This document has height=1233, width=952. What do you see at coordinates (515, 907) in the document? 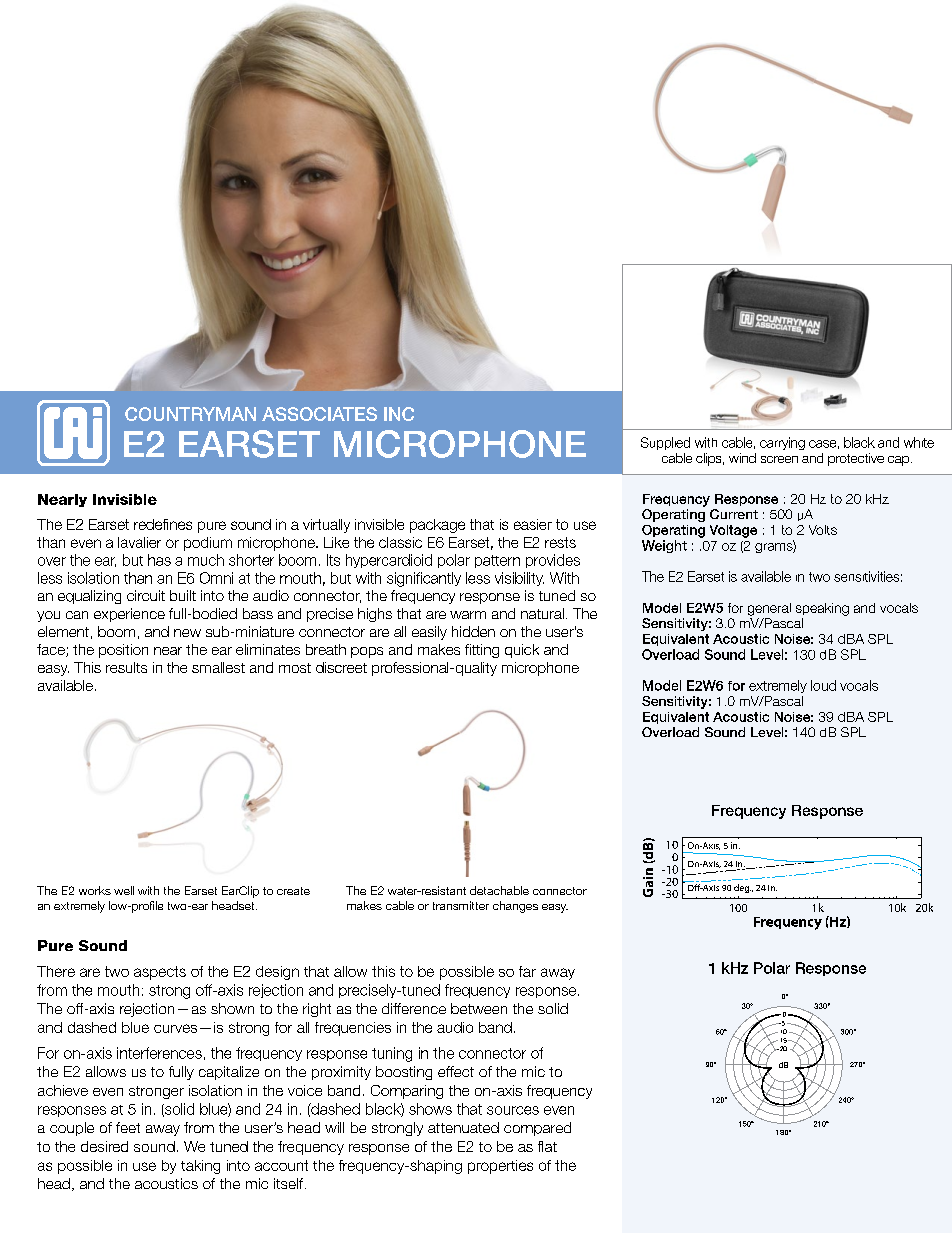
I see `changes` at bounding box center [515, 907].
